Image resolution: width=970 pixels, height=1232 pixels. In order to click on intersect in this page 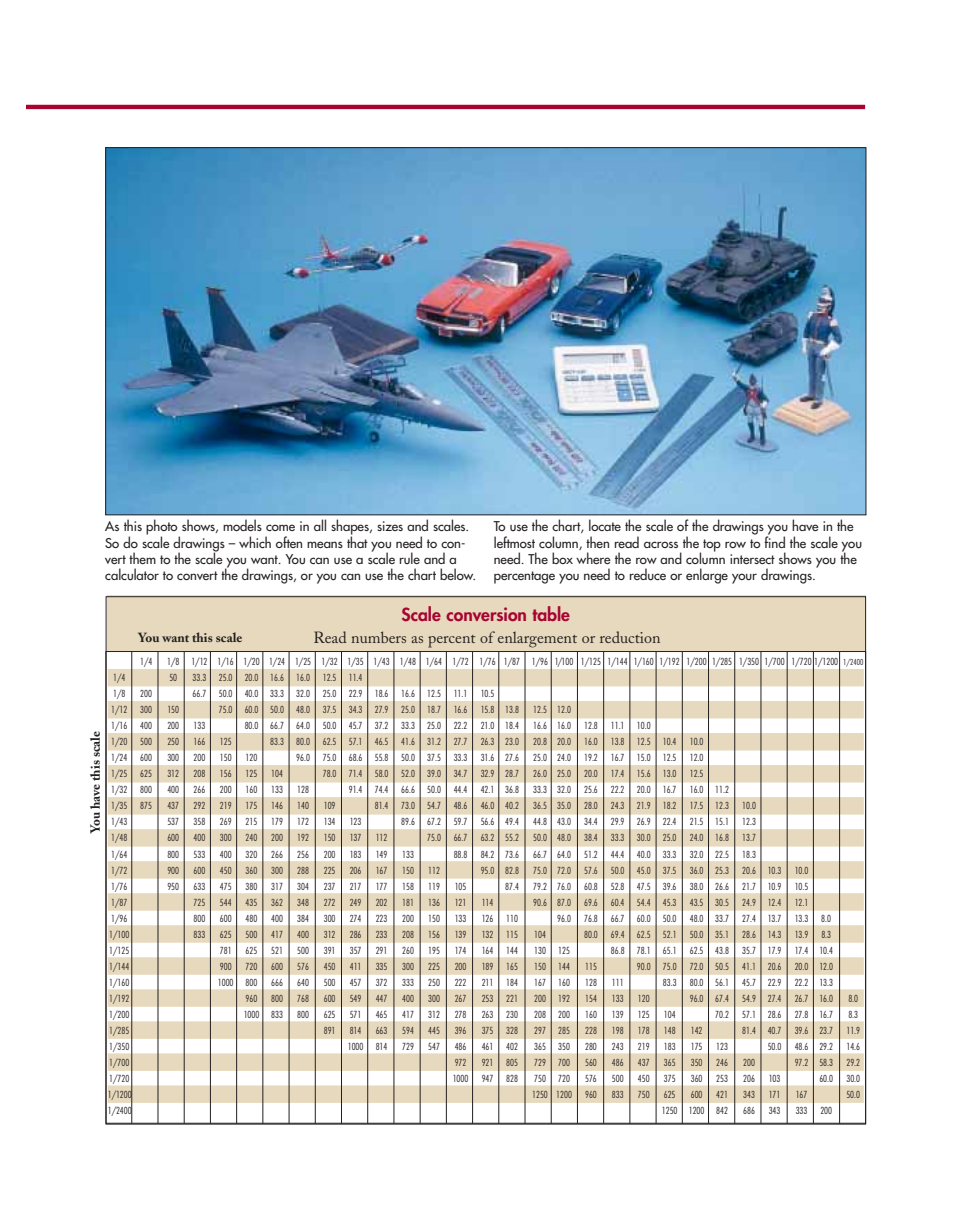, I will do `click(752, 559)`.
